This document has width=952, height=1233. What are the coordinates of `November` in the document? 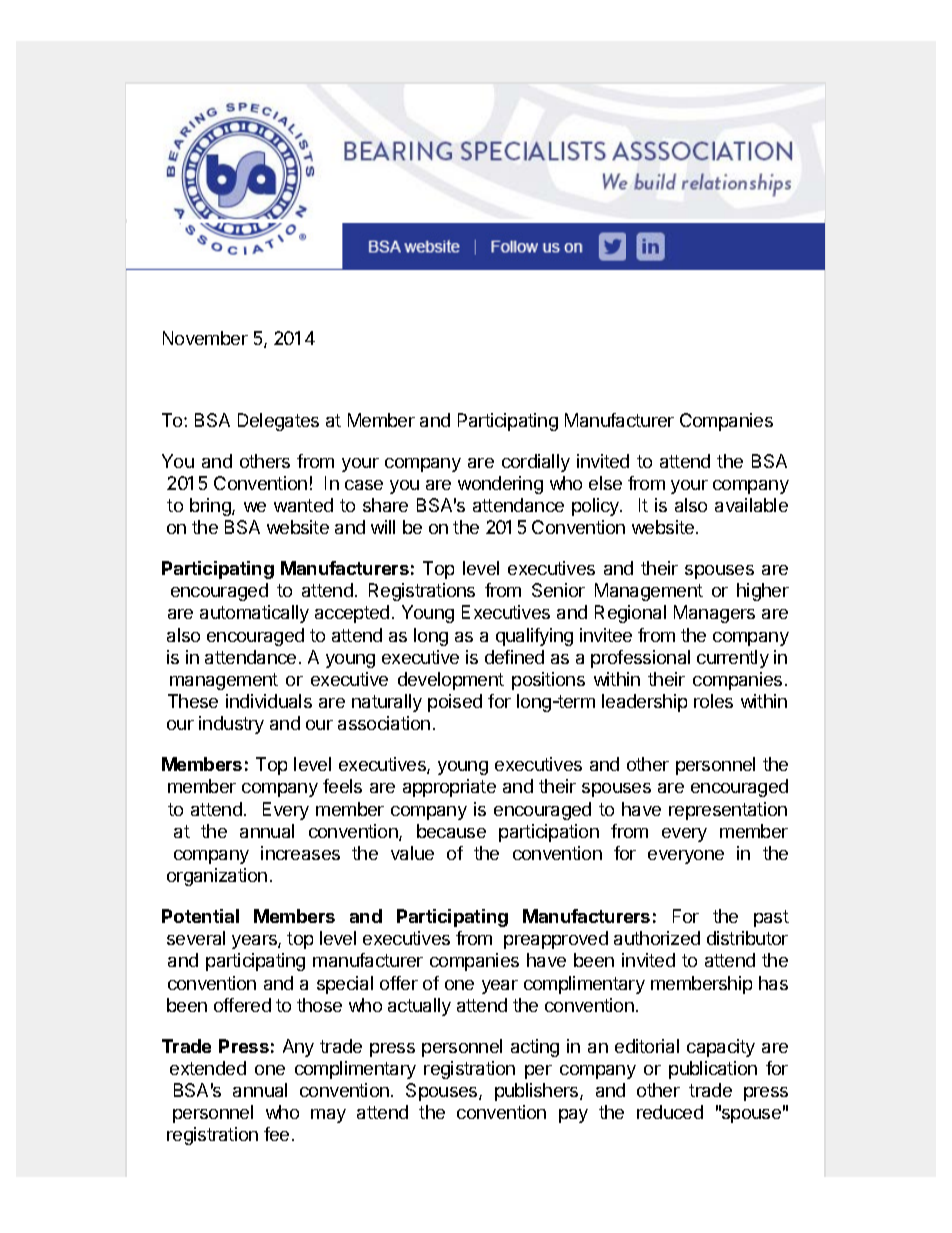 It's located at (205, 338).
